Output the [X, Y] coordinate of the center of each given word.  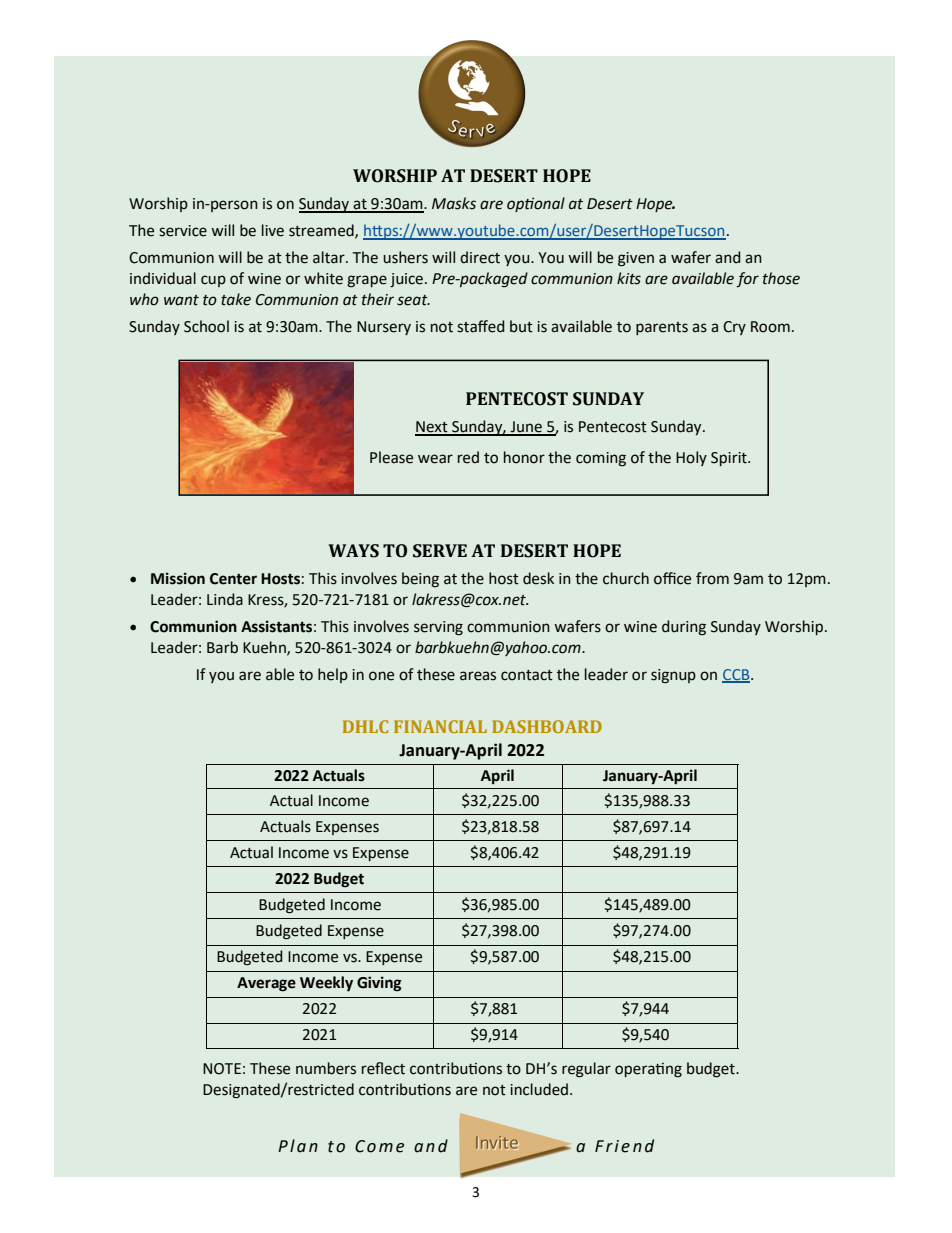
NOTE [222, 1069]
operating [648, 1070]
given [636, 259]
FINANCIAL [440, 726]
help [333, 675]
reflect [383, 1068]
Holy [691, 458]
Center [233, 579]
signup [673, 676]
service [183, 231]
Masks [454, 203]
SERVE [440, 551]
